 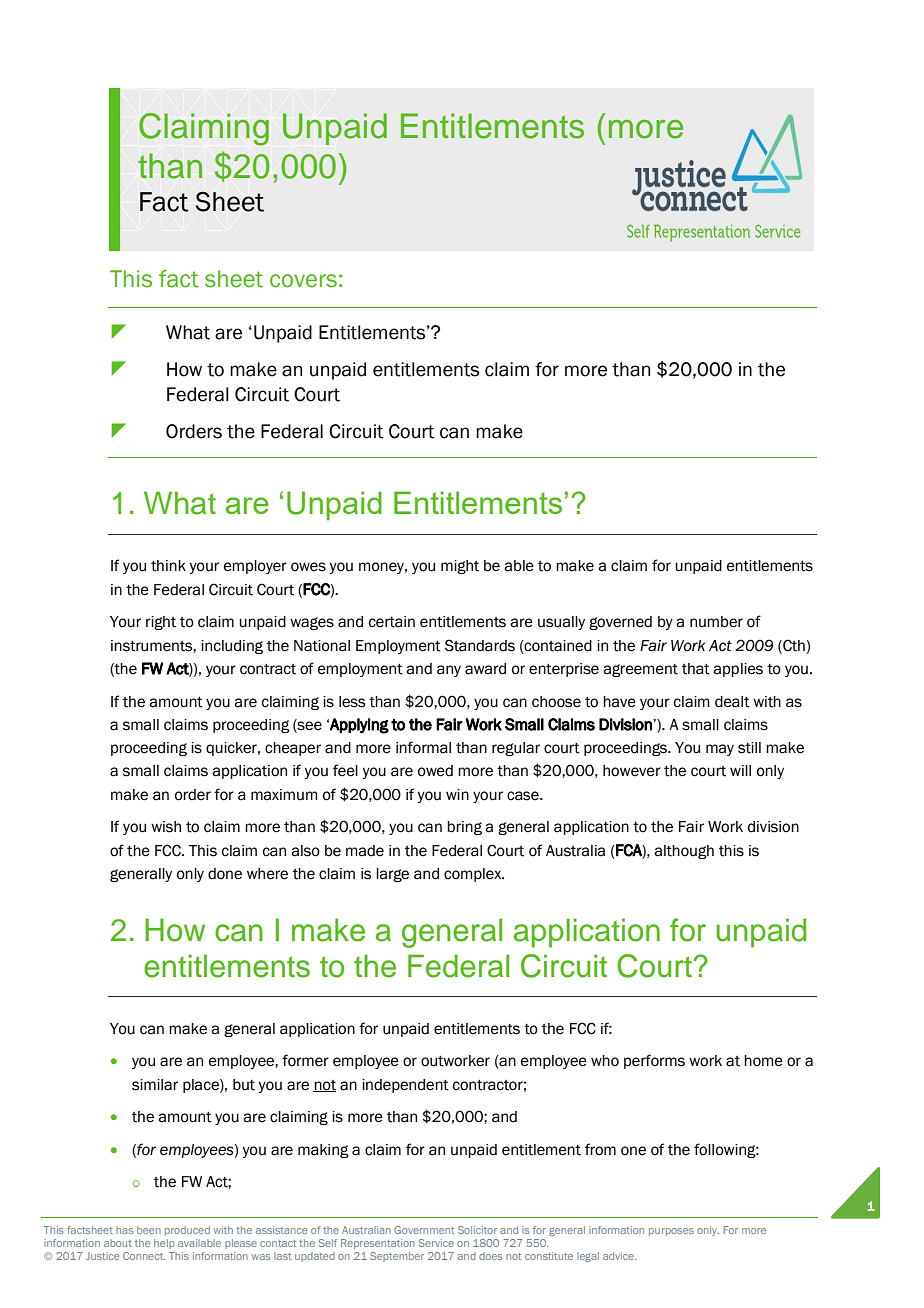 What do you see at coordinates (303, 281) in the screenshot?
I see `covers` at bounding box center [303, 281].
